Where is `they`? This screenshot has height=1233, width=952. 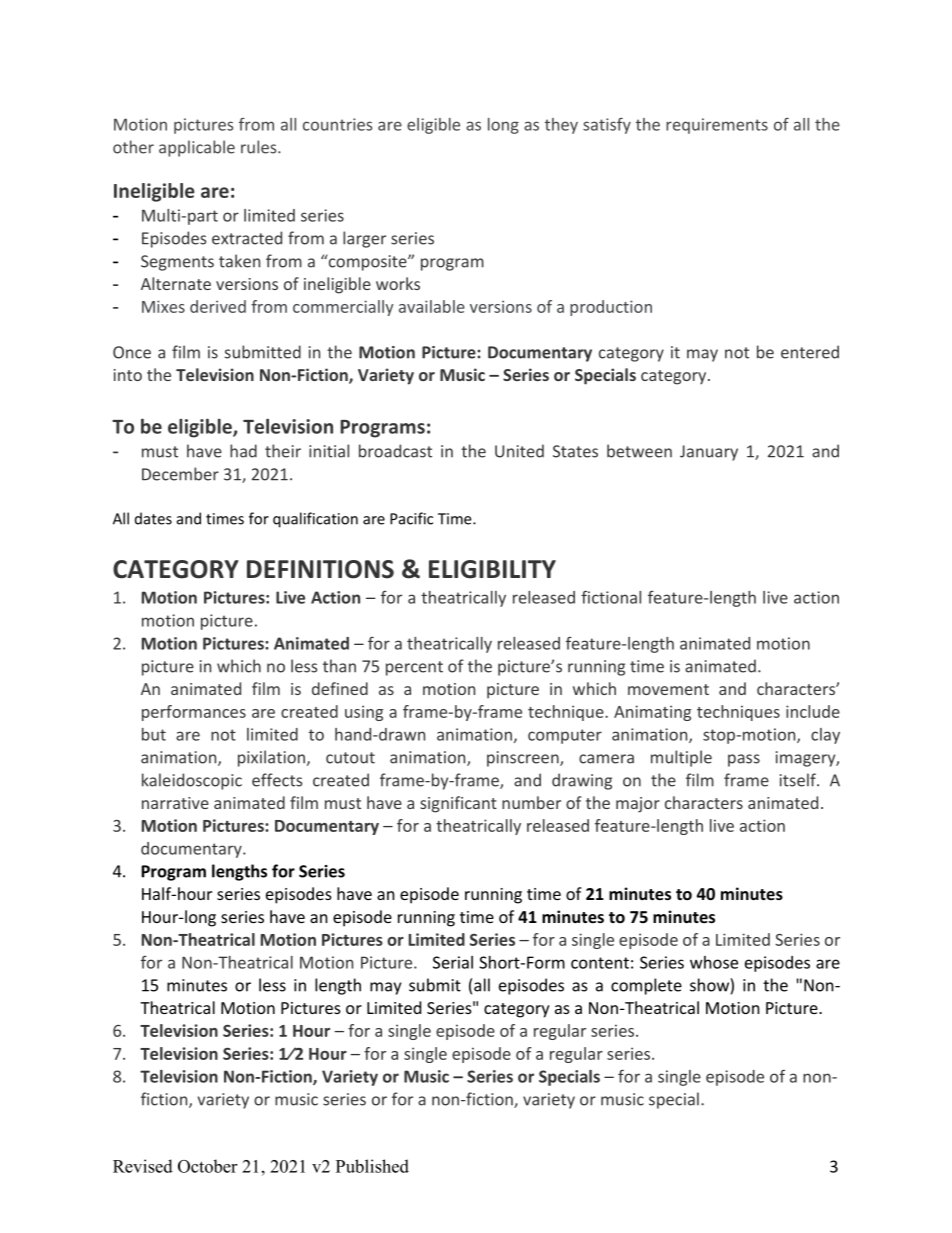
they is located at coordinates (561, 126).
